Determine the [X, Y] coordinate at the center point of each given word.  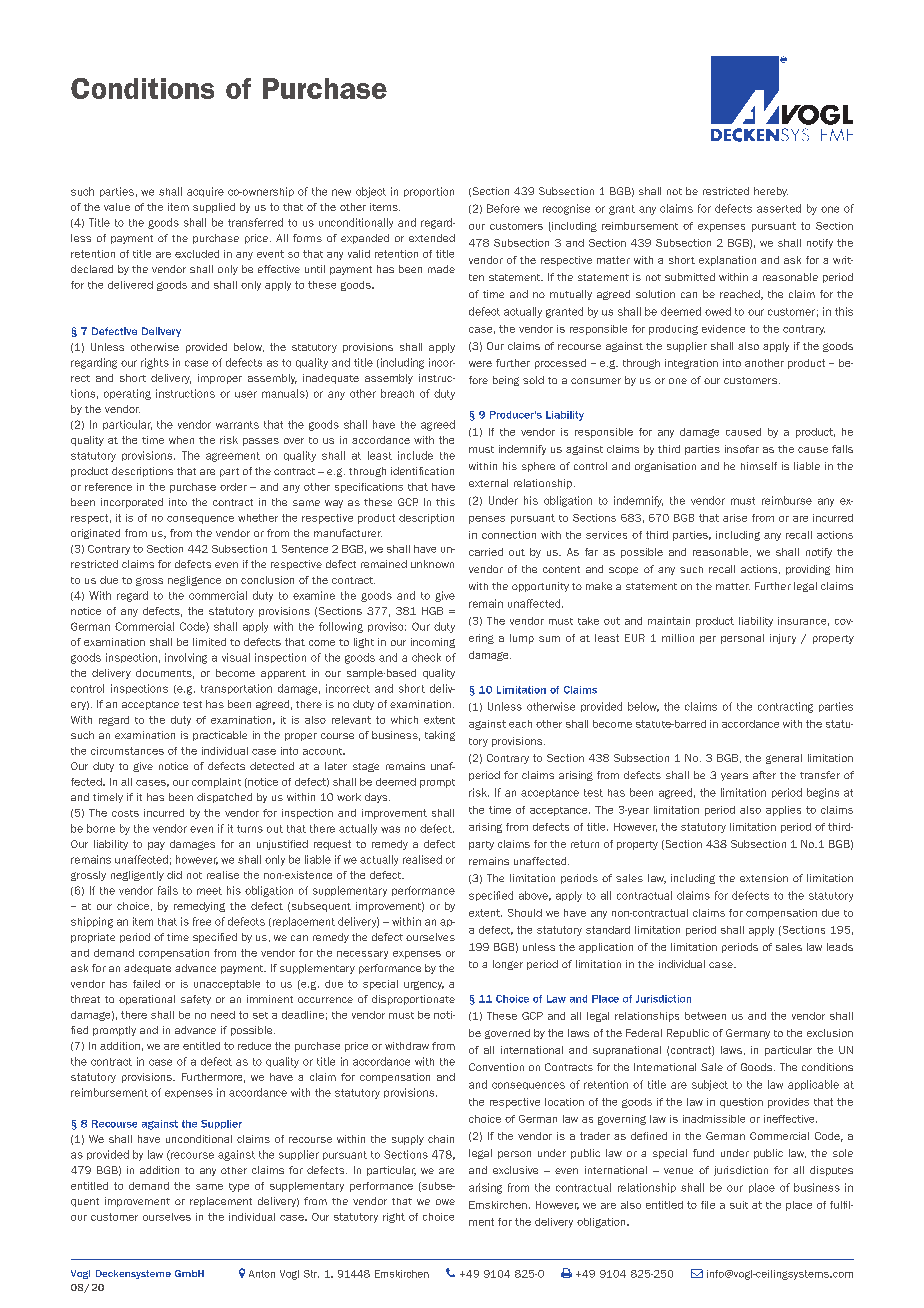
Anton [262, 1274]
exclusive [515, 1170]
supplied [214, 208]
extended [432, 238]
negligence [194, 581]
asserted [779, 208]
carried [486, 552]
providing [808, 570]
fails [168, 890]
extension [764, 878]
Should [525, 913]
